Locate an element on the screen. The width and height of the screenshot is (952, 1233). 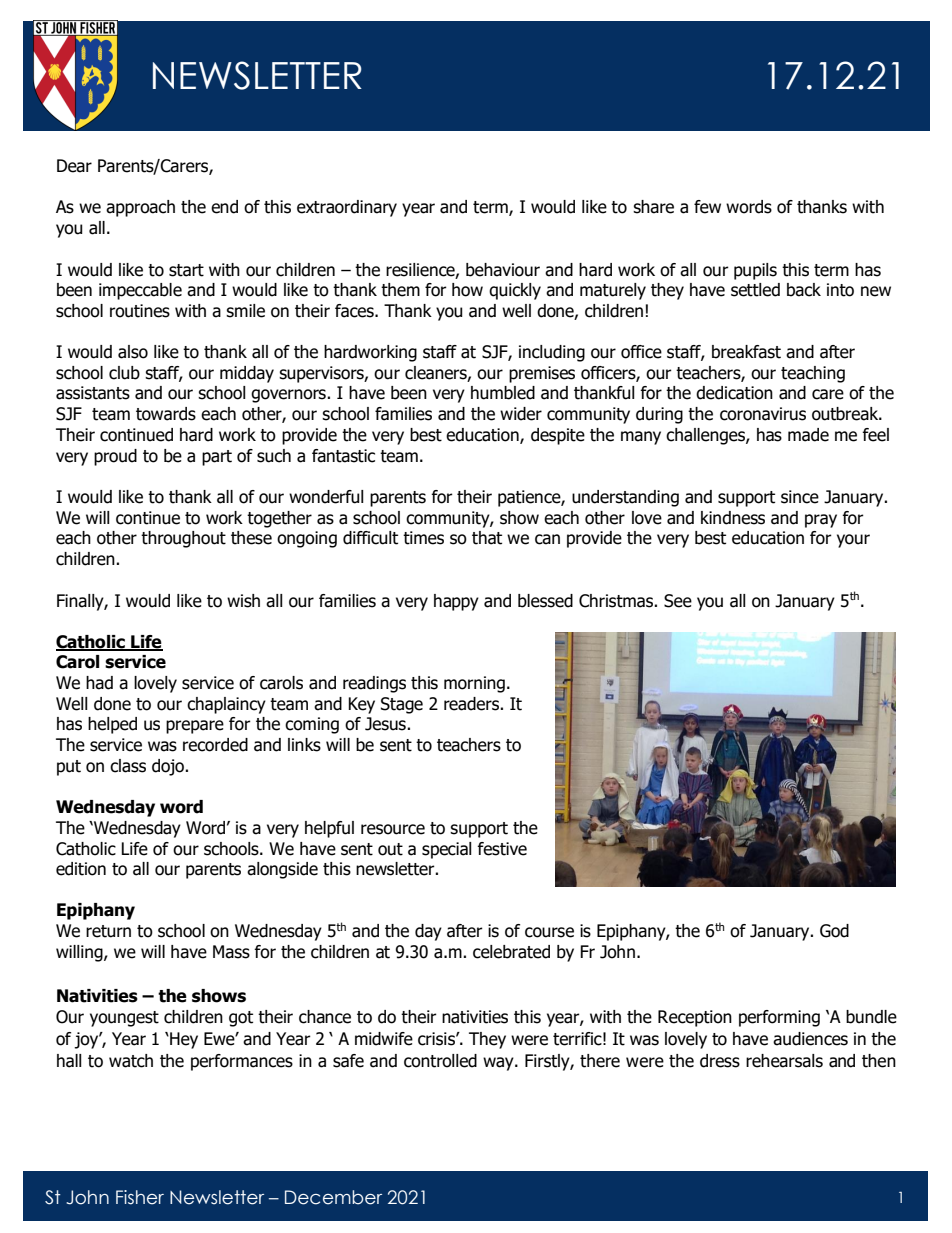
December is located at coordinates (333, 1197).
